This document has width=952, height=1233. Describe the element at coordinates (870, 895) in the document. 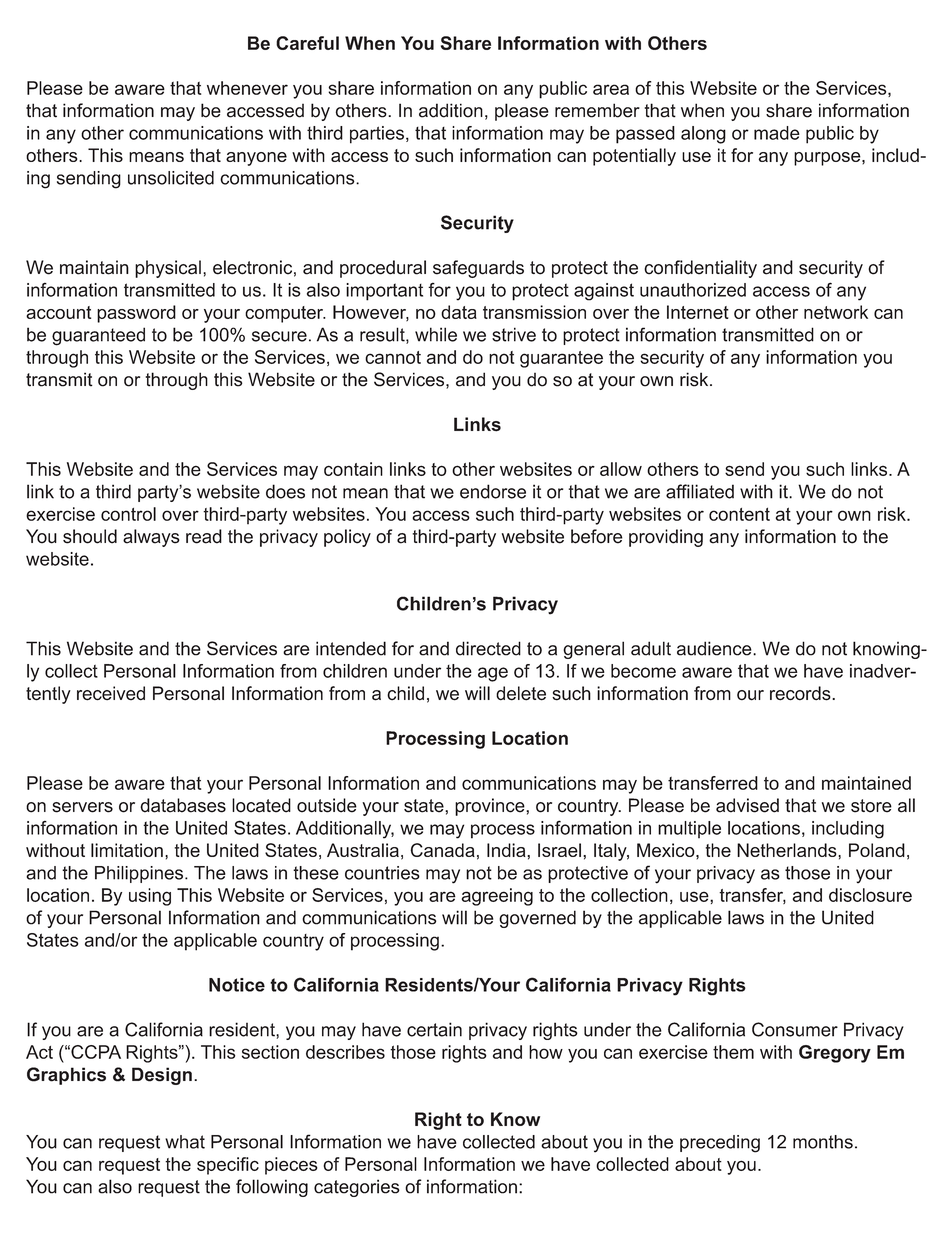

I see `disclosure` at that location.
